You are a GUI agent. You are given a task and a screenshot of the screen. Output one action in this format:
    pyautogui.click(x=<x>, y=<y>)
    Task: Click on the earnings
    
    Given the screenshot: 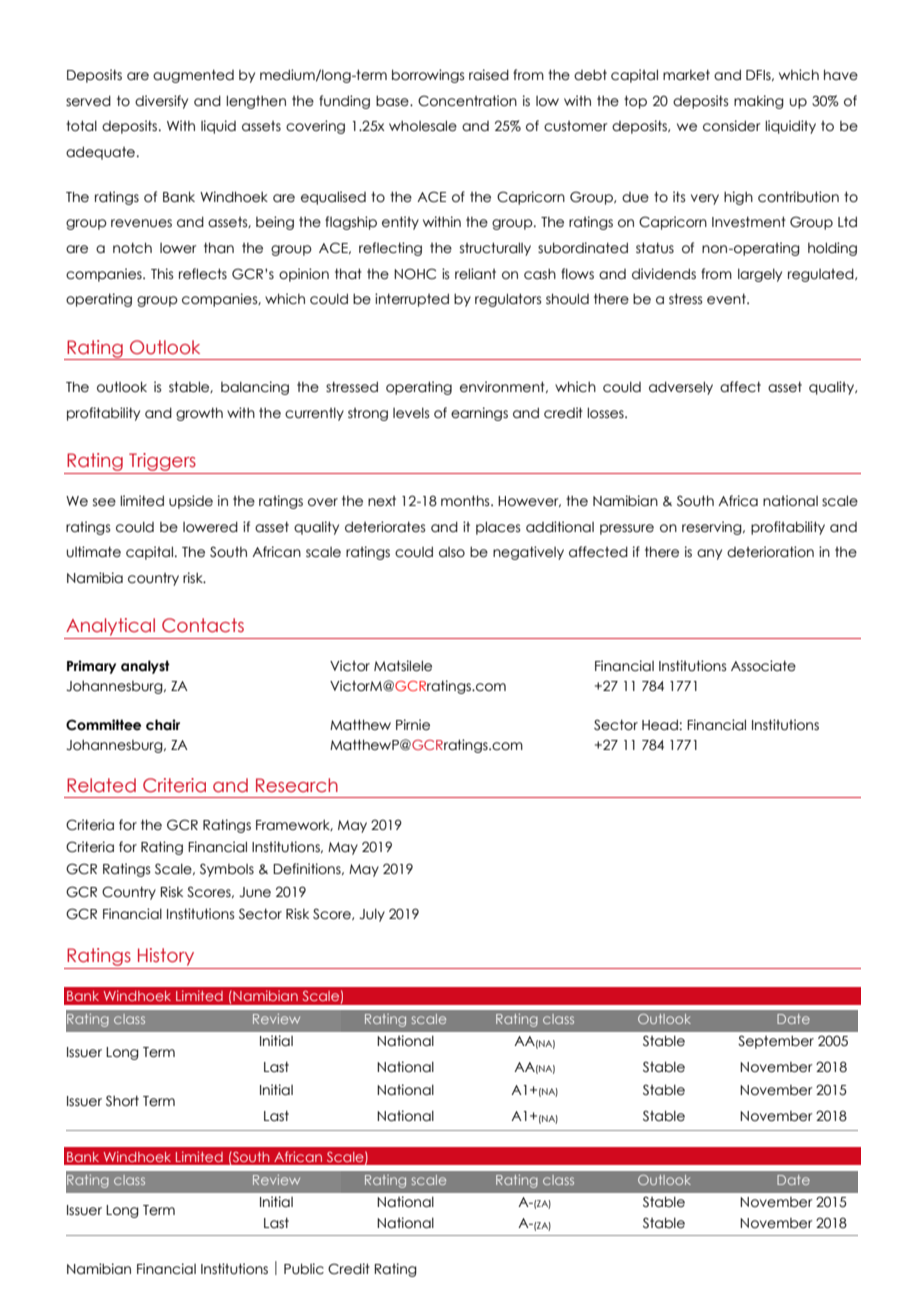 What is the action you would take?
    pyautogui.click(x=479, y=414)
